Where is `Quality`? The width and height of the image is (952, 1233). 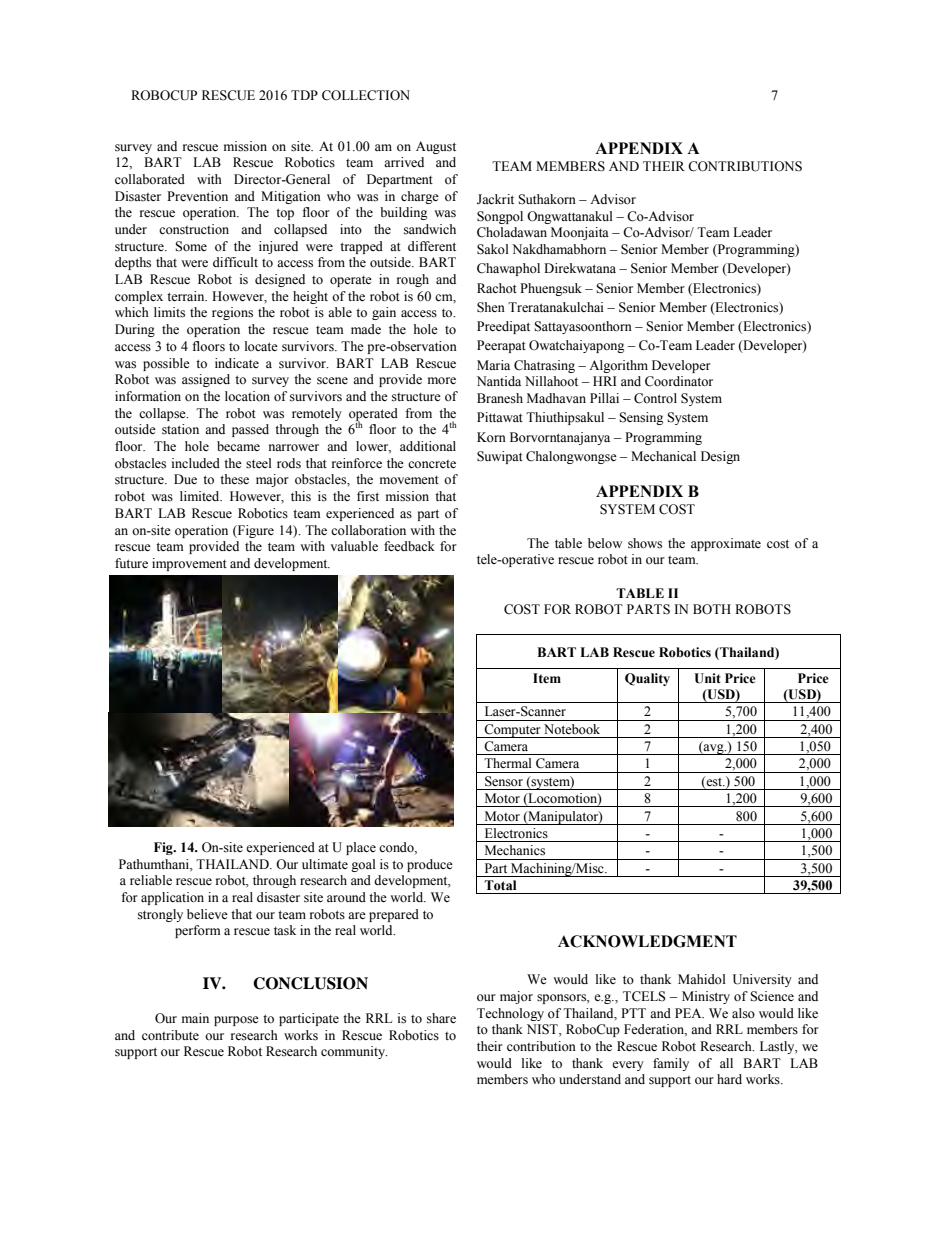
Quality is located at coordinates (647, 679).
